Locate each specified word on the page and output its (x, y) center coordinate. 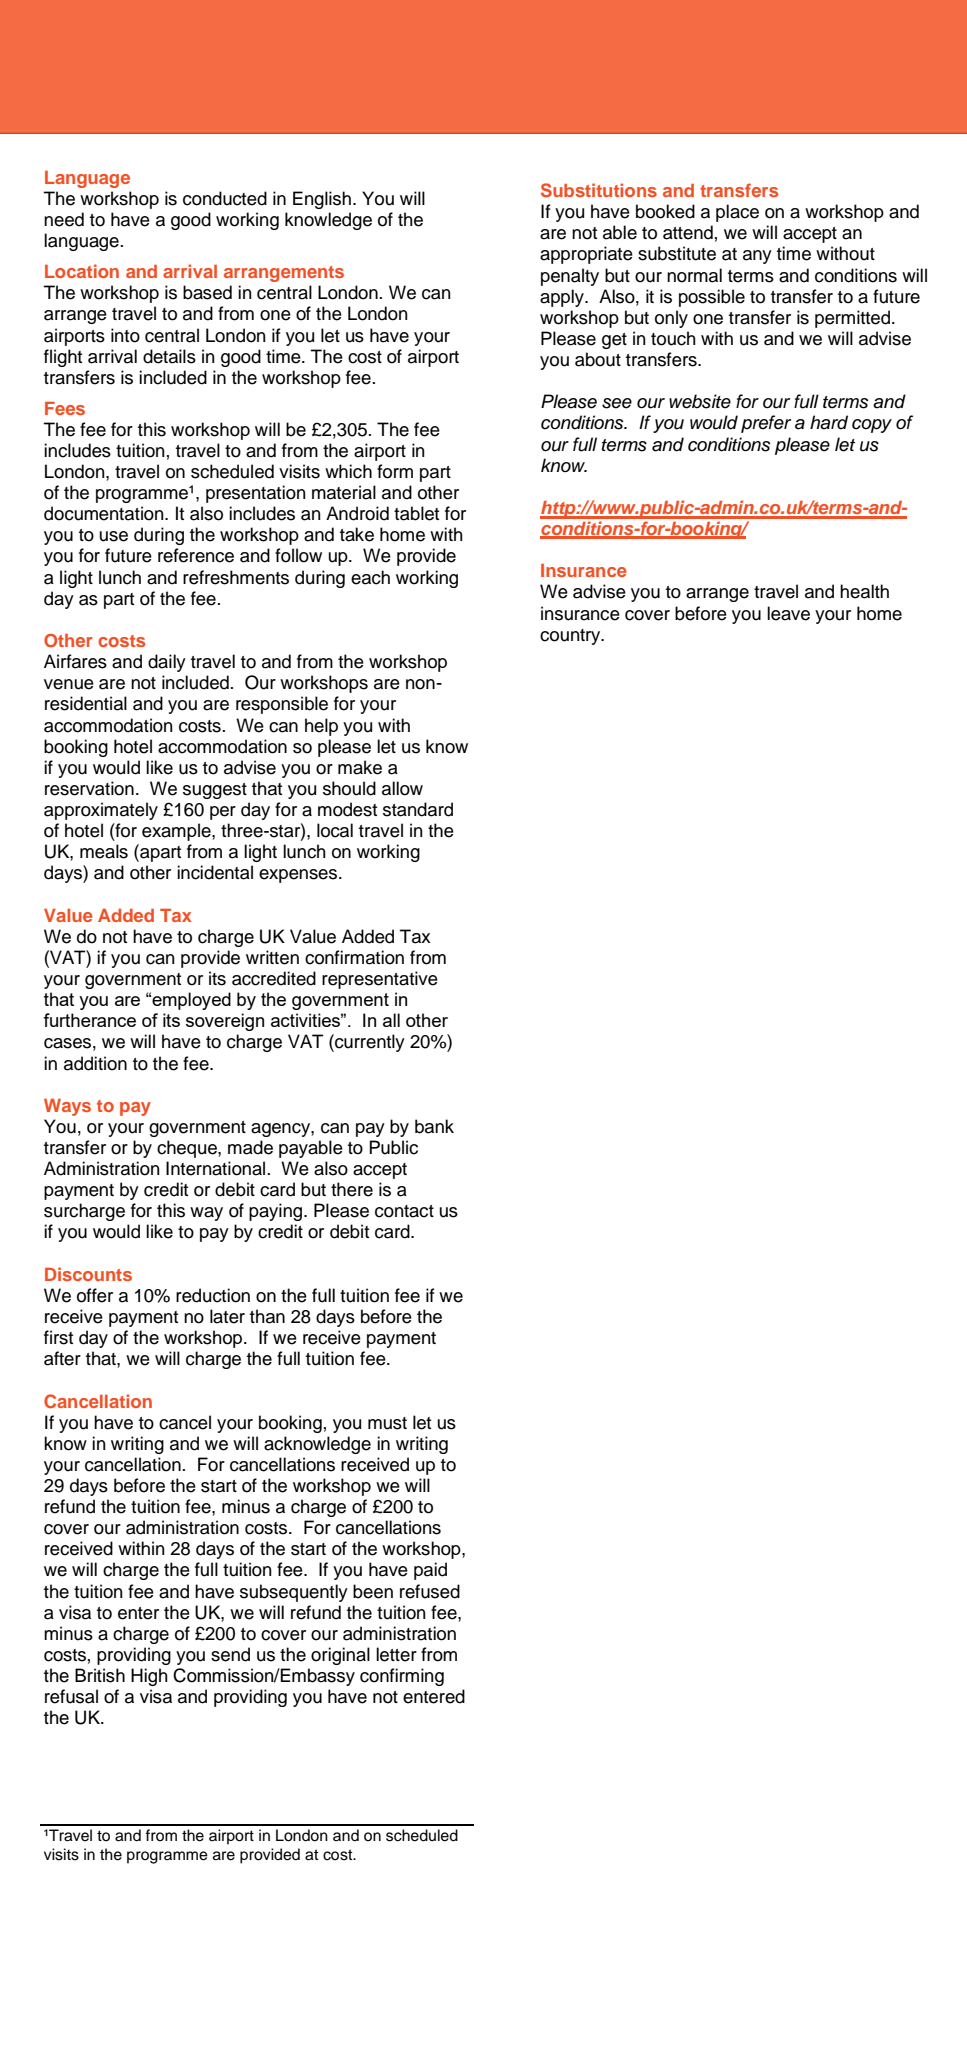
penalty (570, 277)
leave (788, 613)
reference (196, 555)
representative (380, 980)
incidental (215, 872)
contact (404, 1211)
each (370, 577)
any (757, 257)
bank (434, 1126)
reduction (213, 1295)
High (149, 1677)
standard (418, 809)
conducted (225, 198)
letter (396, 1654)
